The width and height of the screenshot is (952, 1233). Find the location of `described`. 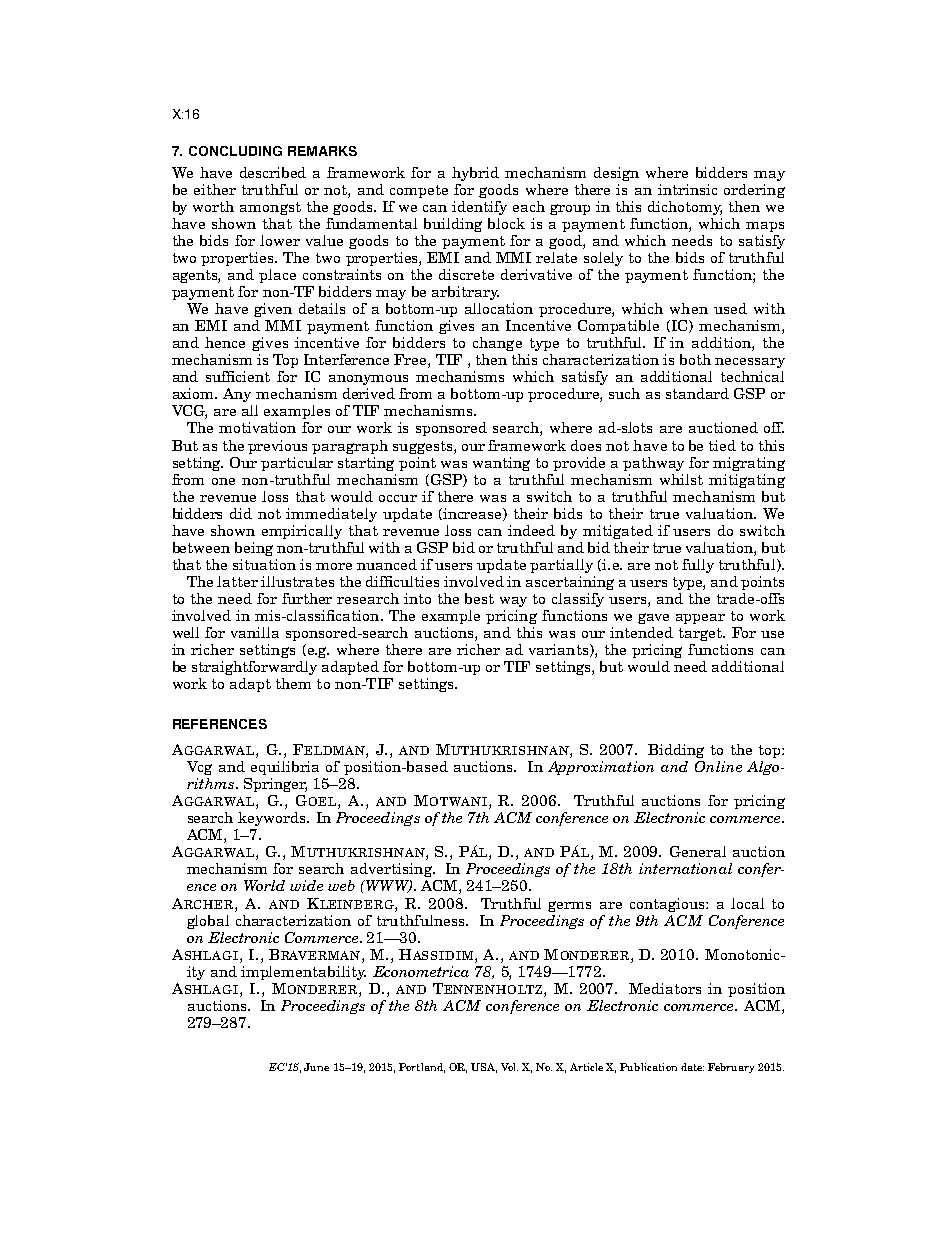

described is located at coordinates (273, 172).
